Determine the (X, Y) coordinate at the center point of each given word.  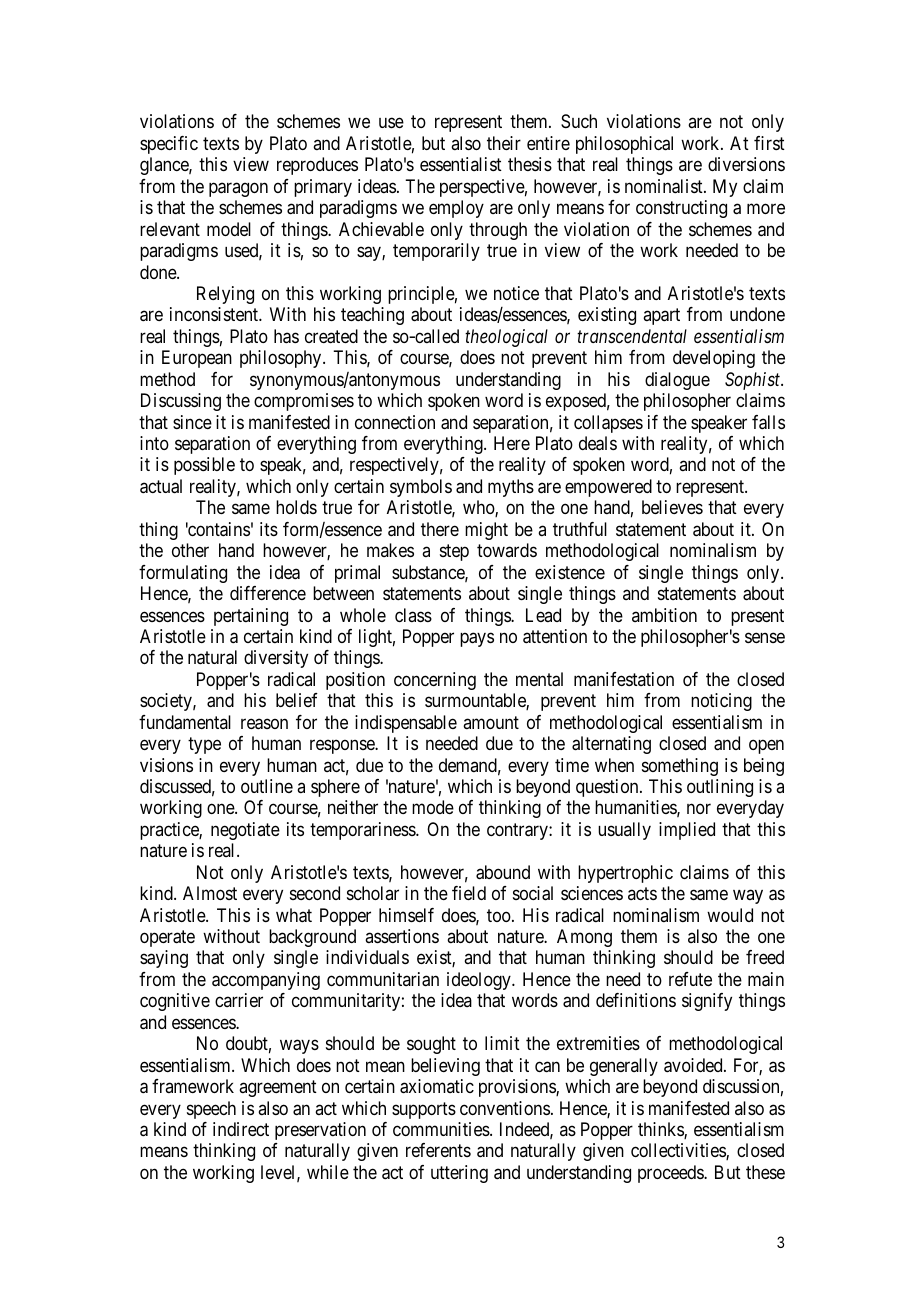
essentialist (461, 164)
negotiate (245, 831)
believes (672, 507)
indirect (241, 1129)
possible (204, 466)
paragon (238, 189)
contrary (518, 831)
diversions (746, 164)
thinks (661, 1130)
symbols (421, 488)
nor (699, 809)
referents (438, 1150)
